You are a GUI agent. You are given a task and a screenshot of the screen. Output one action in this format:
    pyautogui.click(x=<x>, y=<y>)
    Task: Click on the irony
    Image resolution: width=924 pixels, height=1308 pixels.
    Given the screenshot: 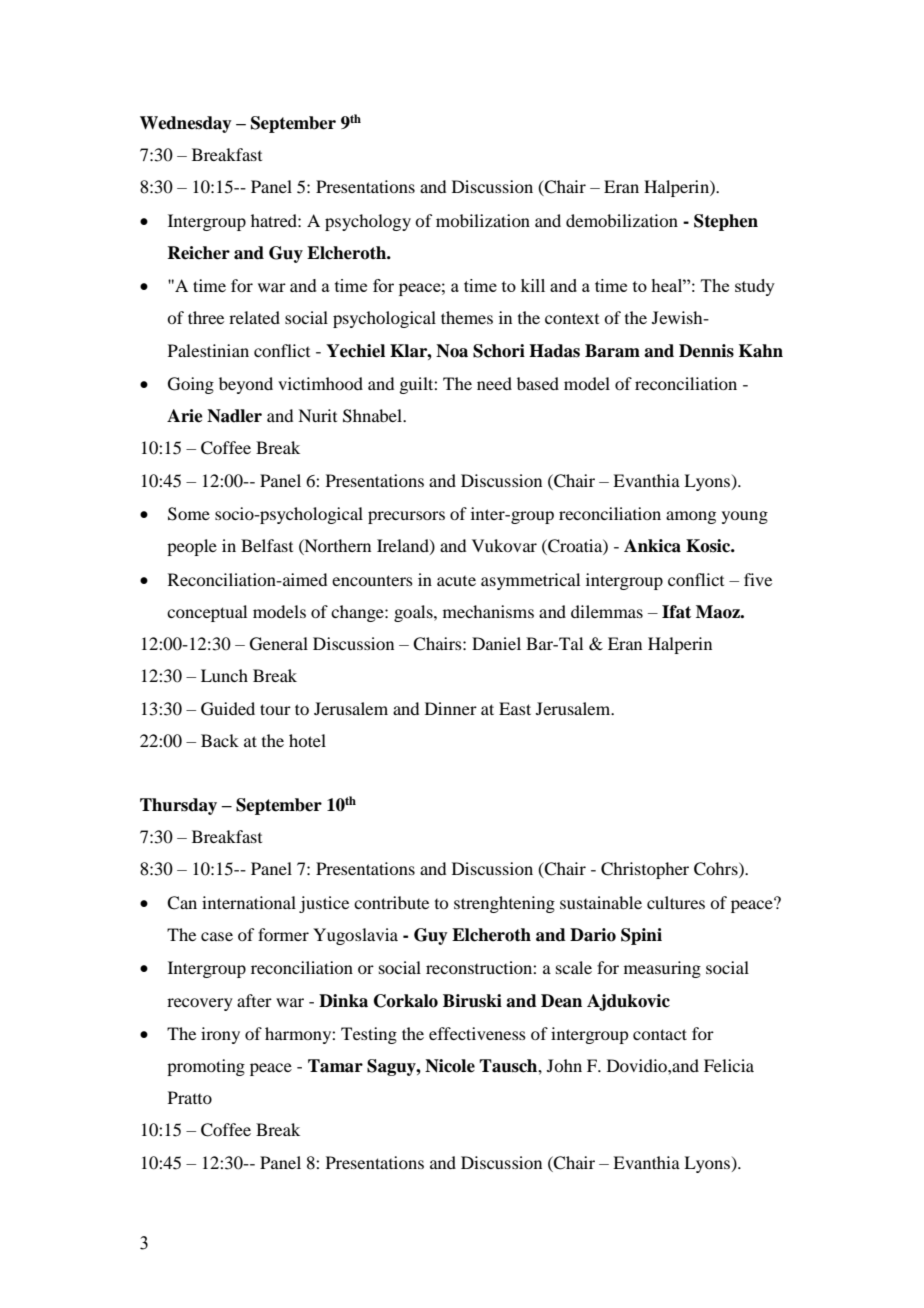 What is the action you would take?
    pyautogui.click(x=220, y=1035)
